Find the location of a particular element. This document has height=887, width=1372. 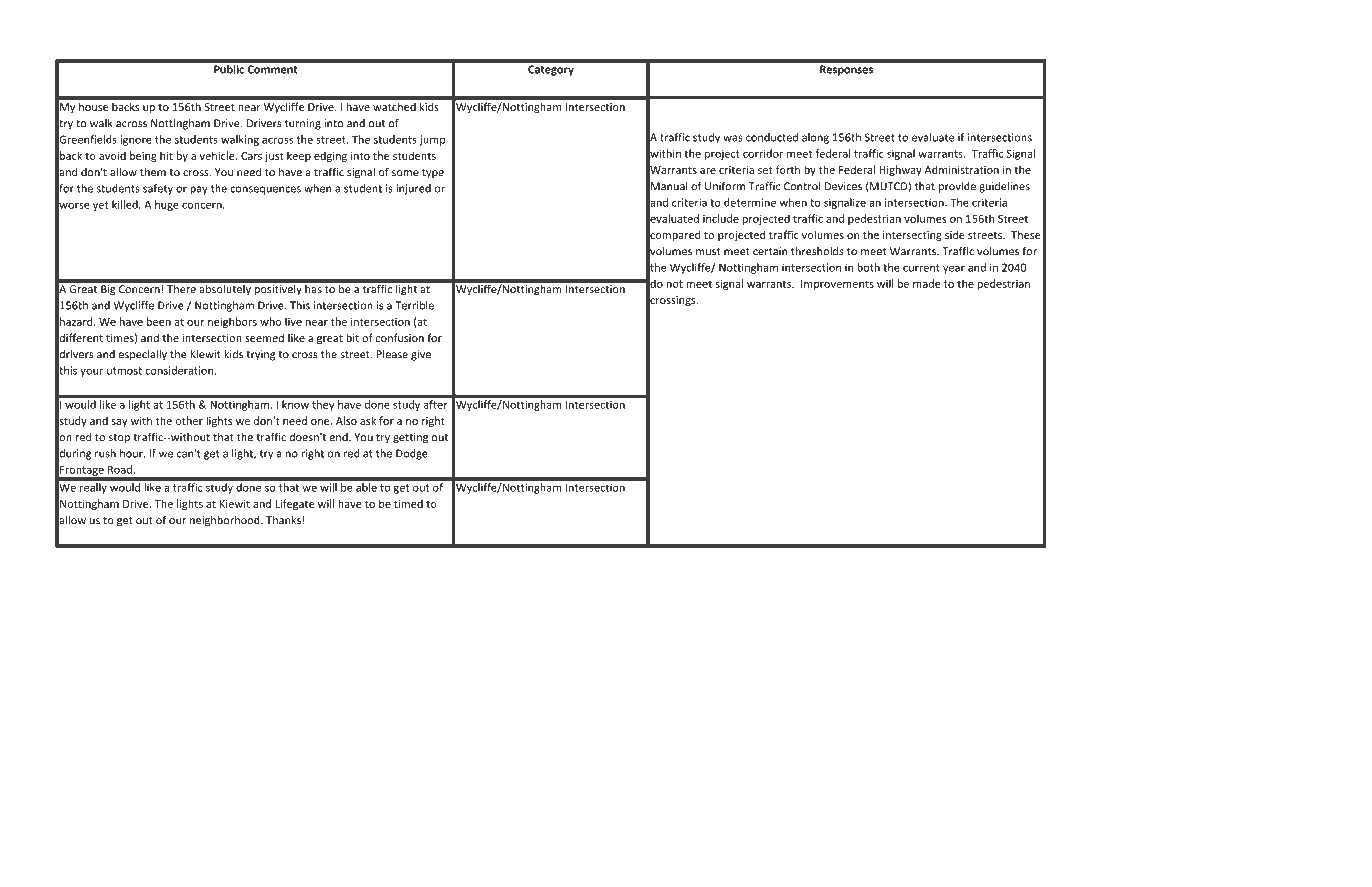

huge is located at coordinates (167, 205).
